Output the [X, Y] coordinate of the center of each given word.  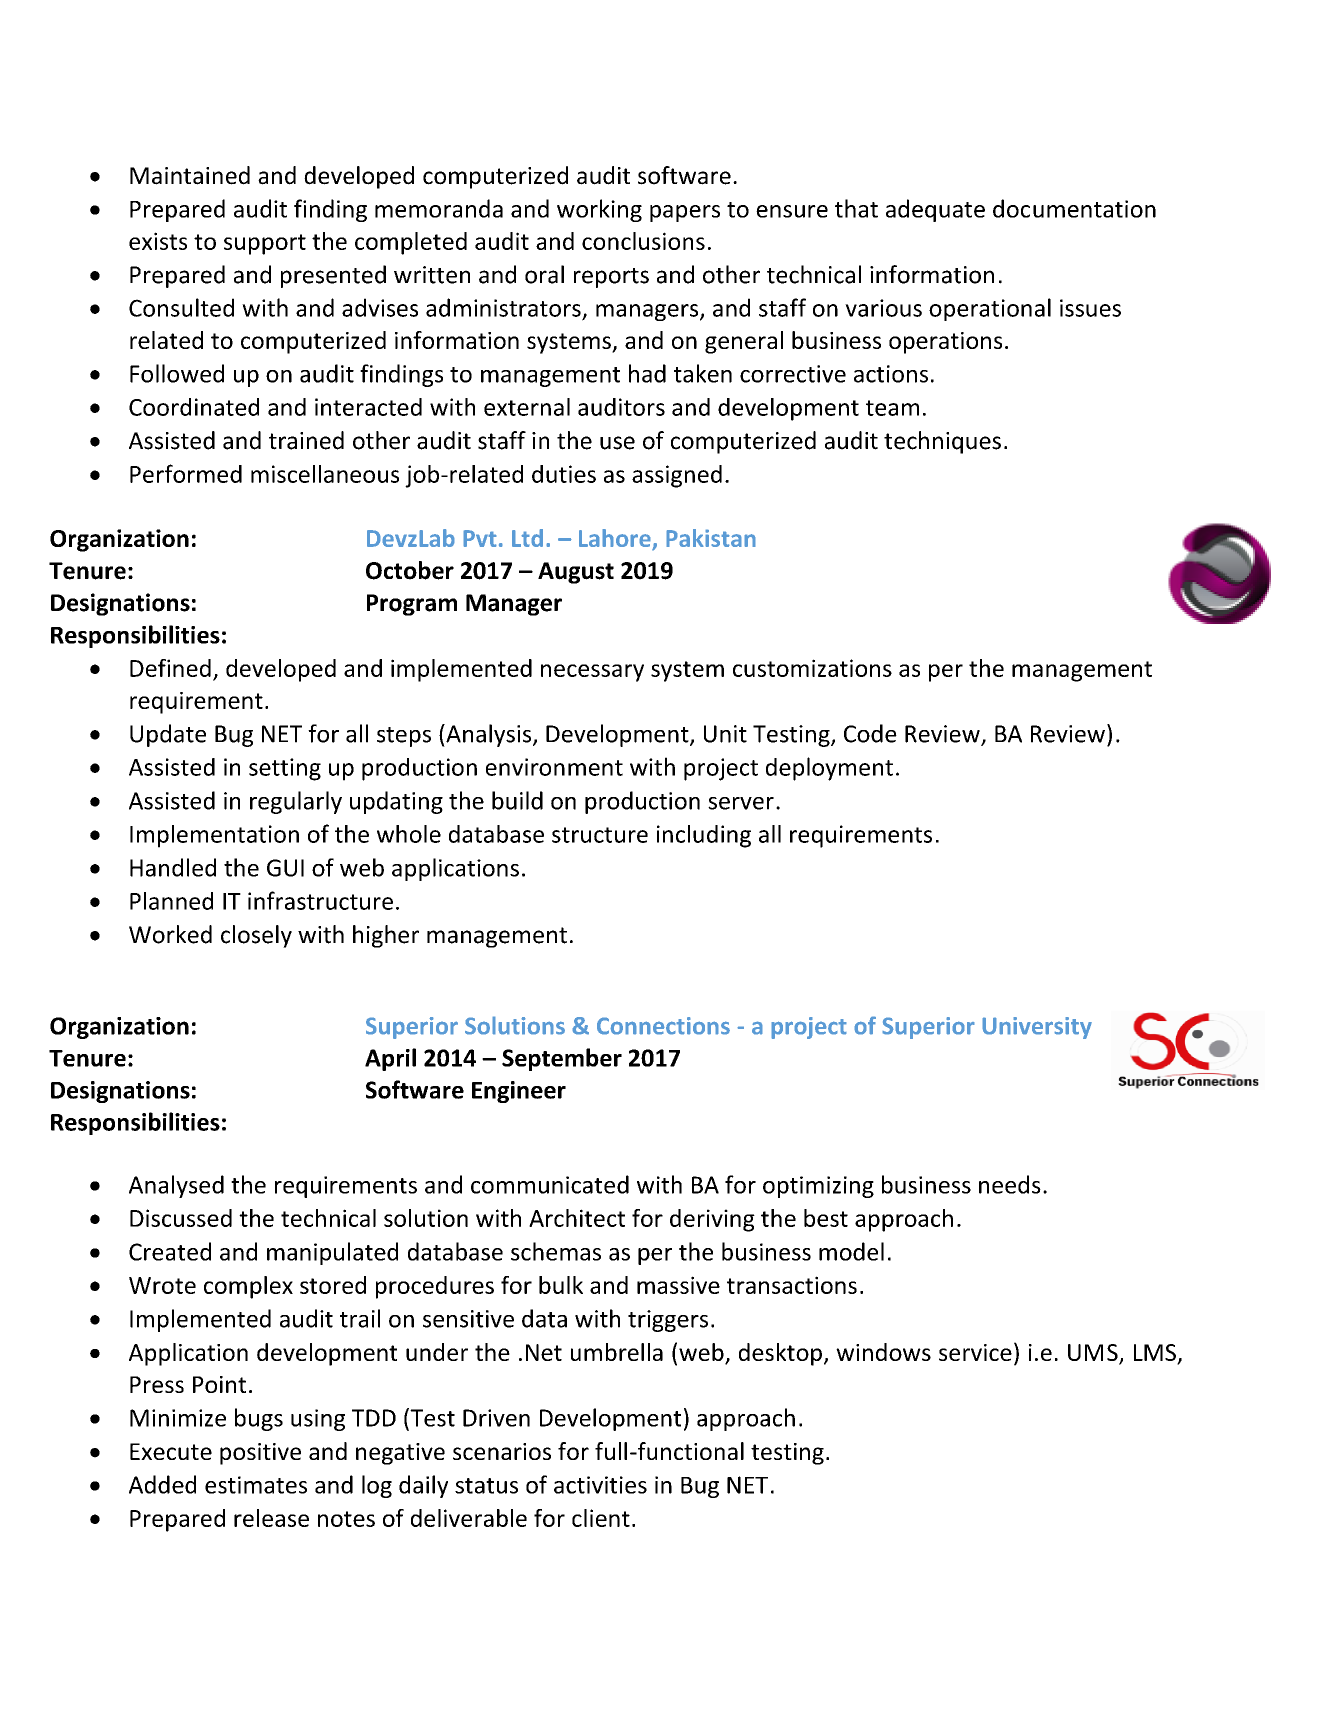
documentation [1074, 208]
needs [1010, 1184]
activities [600, 1485]
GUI [285, 868]
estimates [256, 1485]
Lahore [616, 539]
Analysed [176, 1186]
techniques [942, 442]
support [265, 244]
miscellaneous [325, 474]
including [704, 836]
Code [870, 733]
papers [685, 213]
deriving [712, 1220]
